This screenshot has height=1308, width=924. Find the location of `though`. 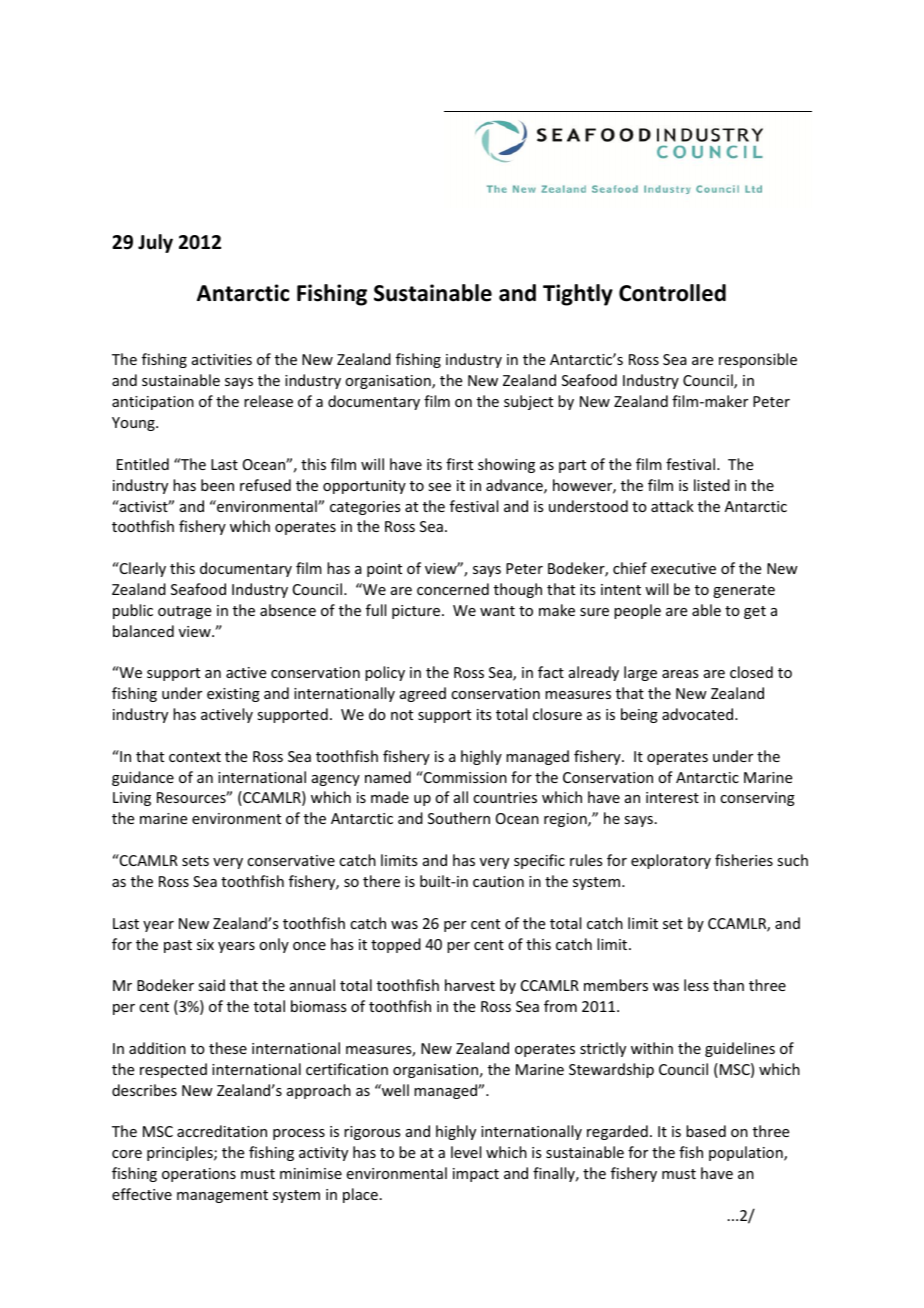

though is located at coordinates (518, 590).
